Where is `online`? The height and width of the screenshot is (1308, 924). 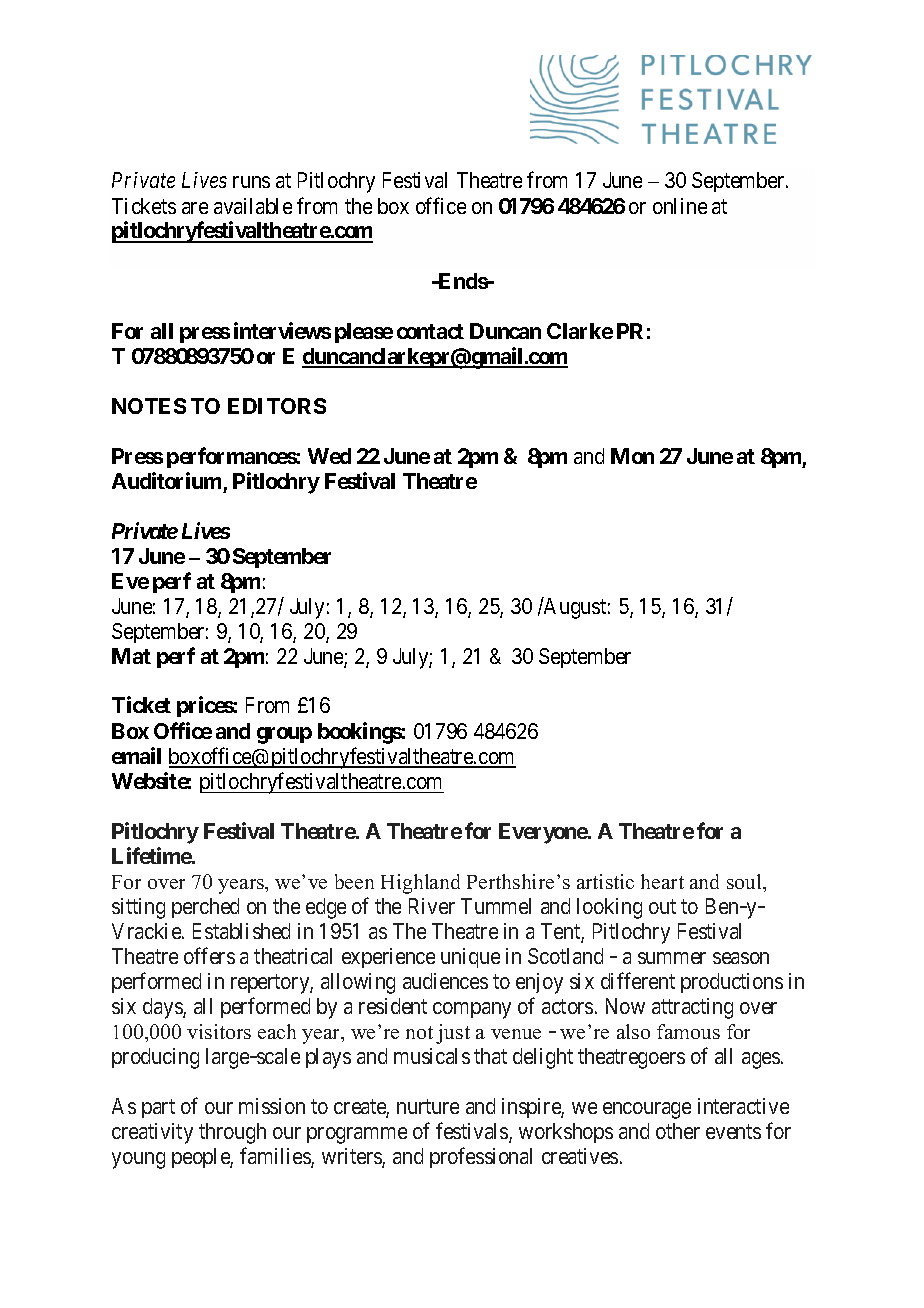
online is located at coordinates (680, 206).
